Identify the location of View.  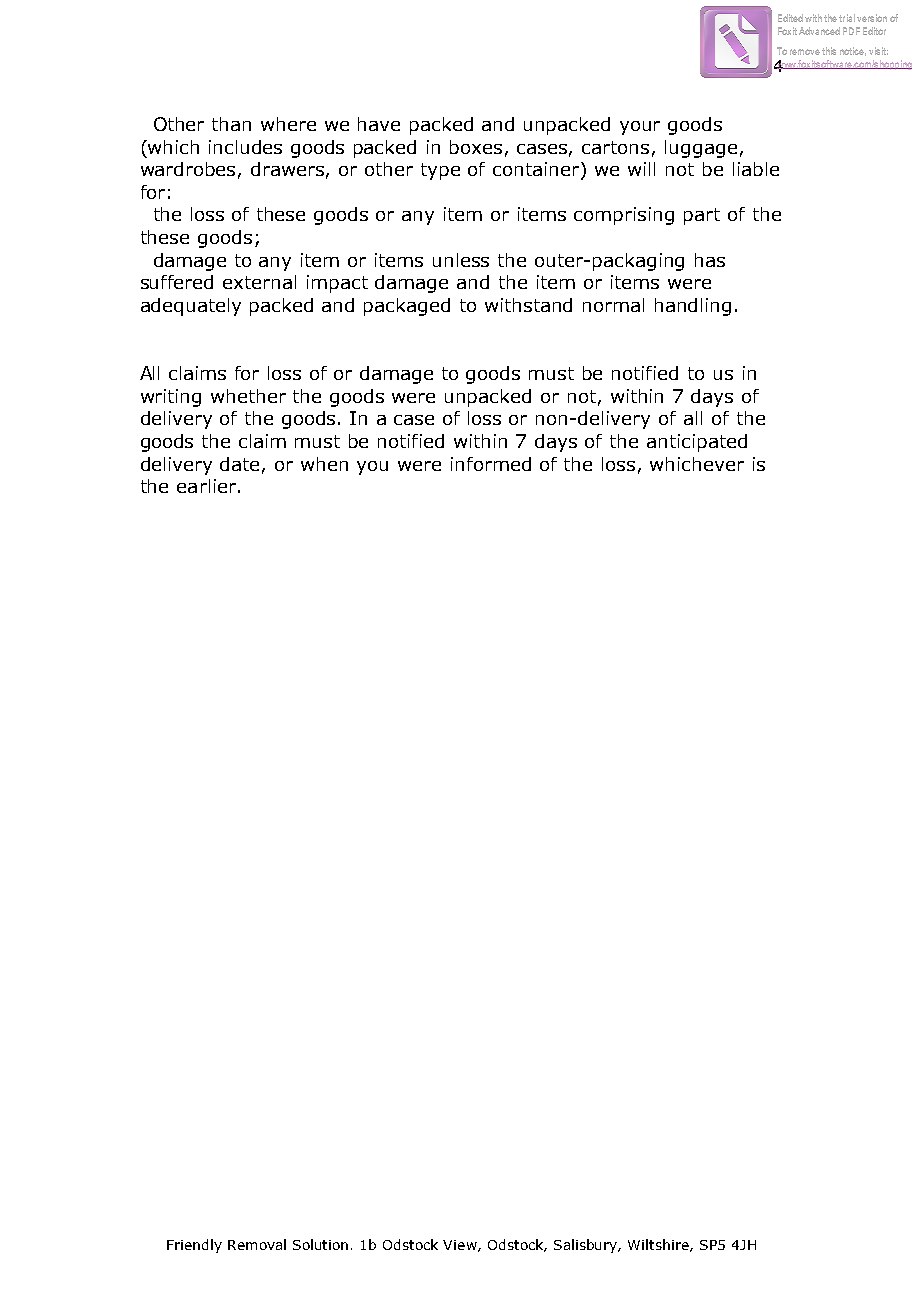
(461, 1246).
